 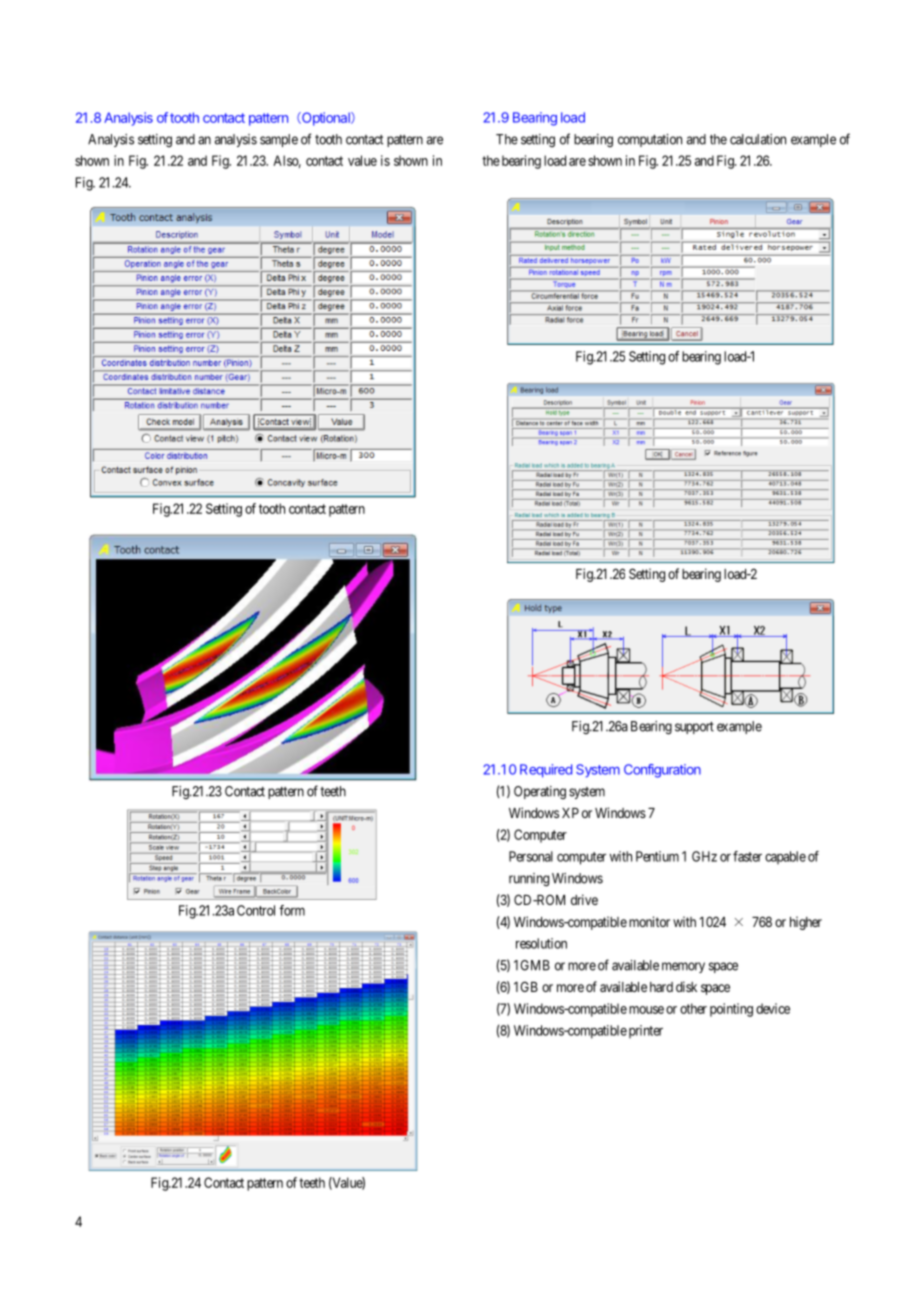 What do you see at coordinates (694, 728) in the screenshot?
I see `support` at bounding box center [694, 728].
